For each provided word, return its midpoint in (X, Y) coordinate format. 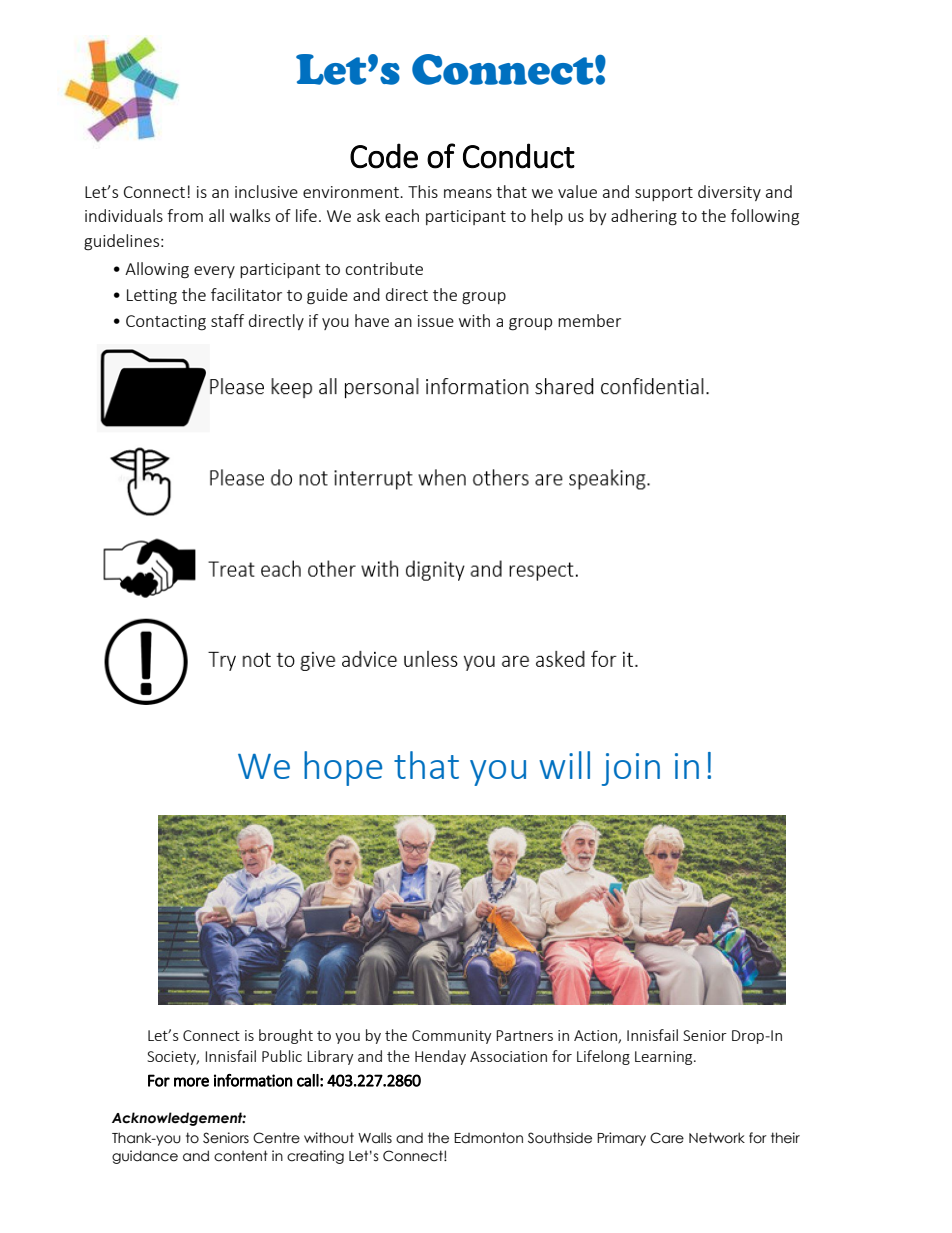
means (468, 193)
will (564, 765)
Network (717, 1138)
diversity (729, 193)
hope (343, 768)
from (185, 215)
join (631, 769)
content (241, 1156)
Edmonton (488, 1138)
